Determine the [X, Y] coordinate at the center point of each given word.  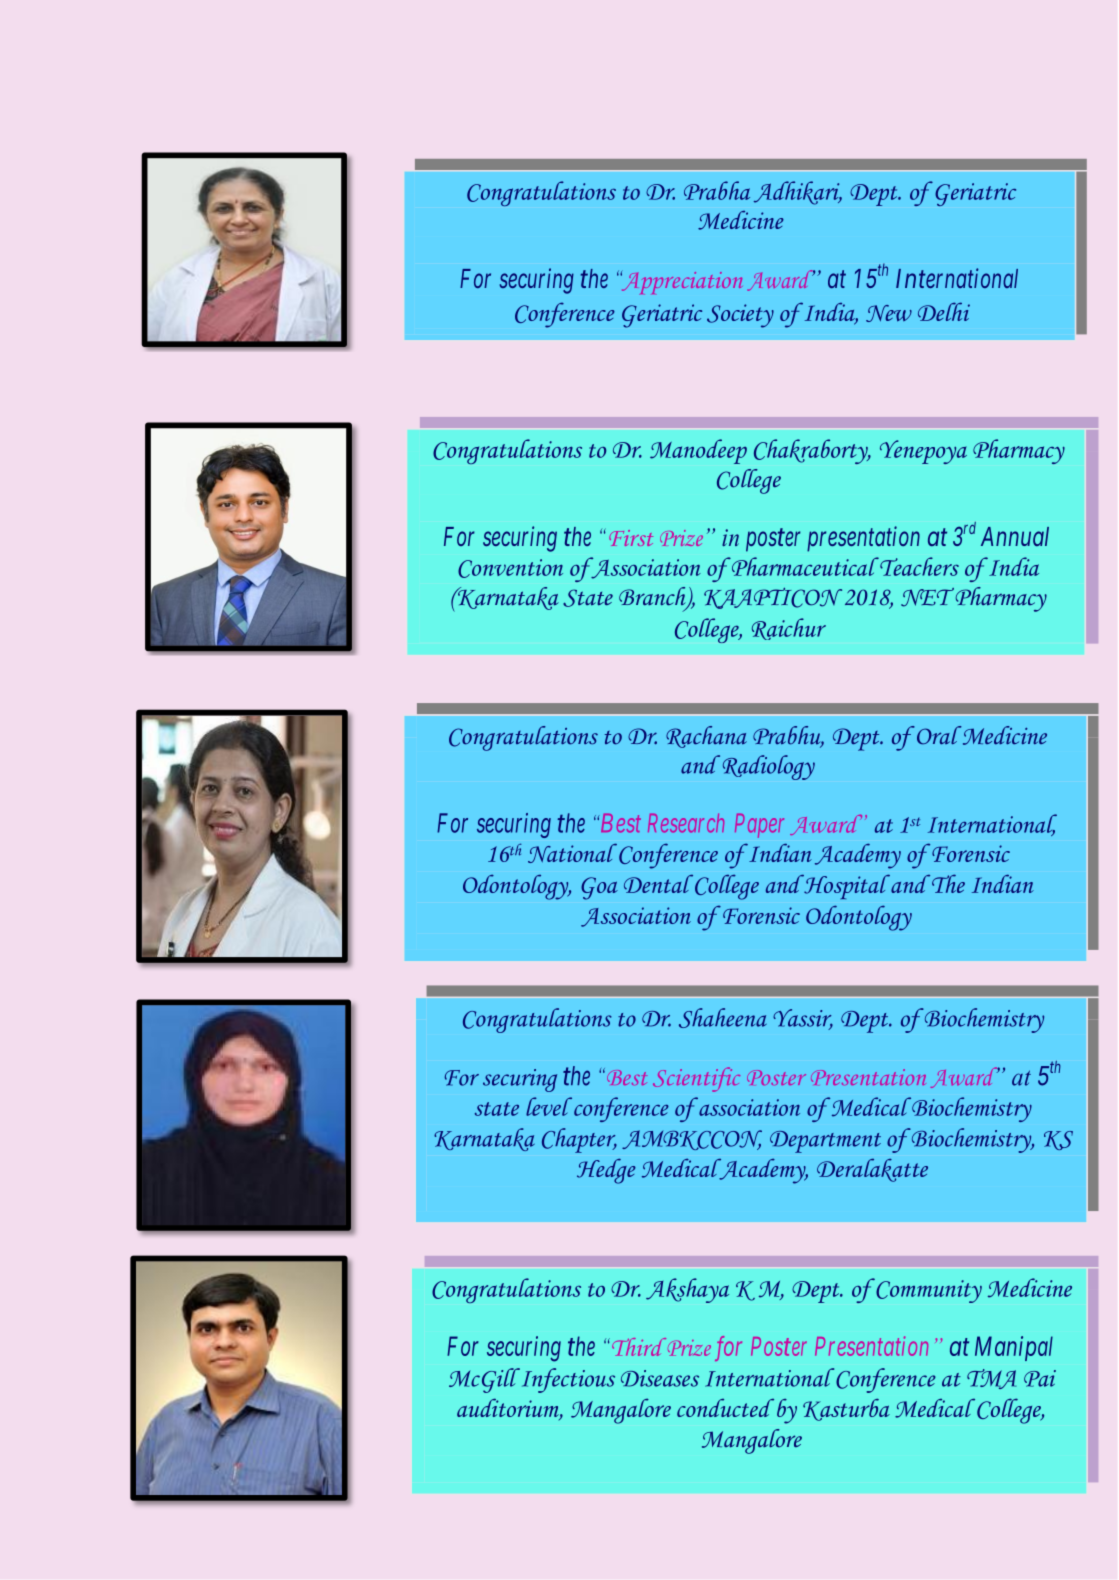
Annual [1015, 536]
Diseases [660, 1378]
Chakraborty [812, 451]
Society [740, 316]
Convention [510, 568]
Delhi [944, 311]
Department [825, 1142]
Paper [759, 826]
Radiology [769, 767]
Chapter [579, 1140]
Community [928, 1291]
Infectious [567, 1380]
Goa [599, 888]
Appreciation [681, 282]
